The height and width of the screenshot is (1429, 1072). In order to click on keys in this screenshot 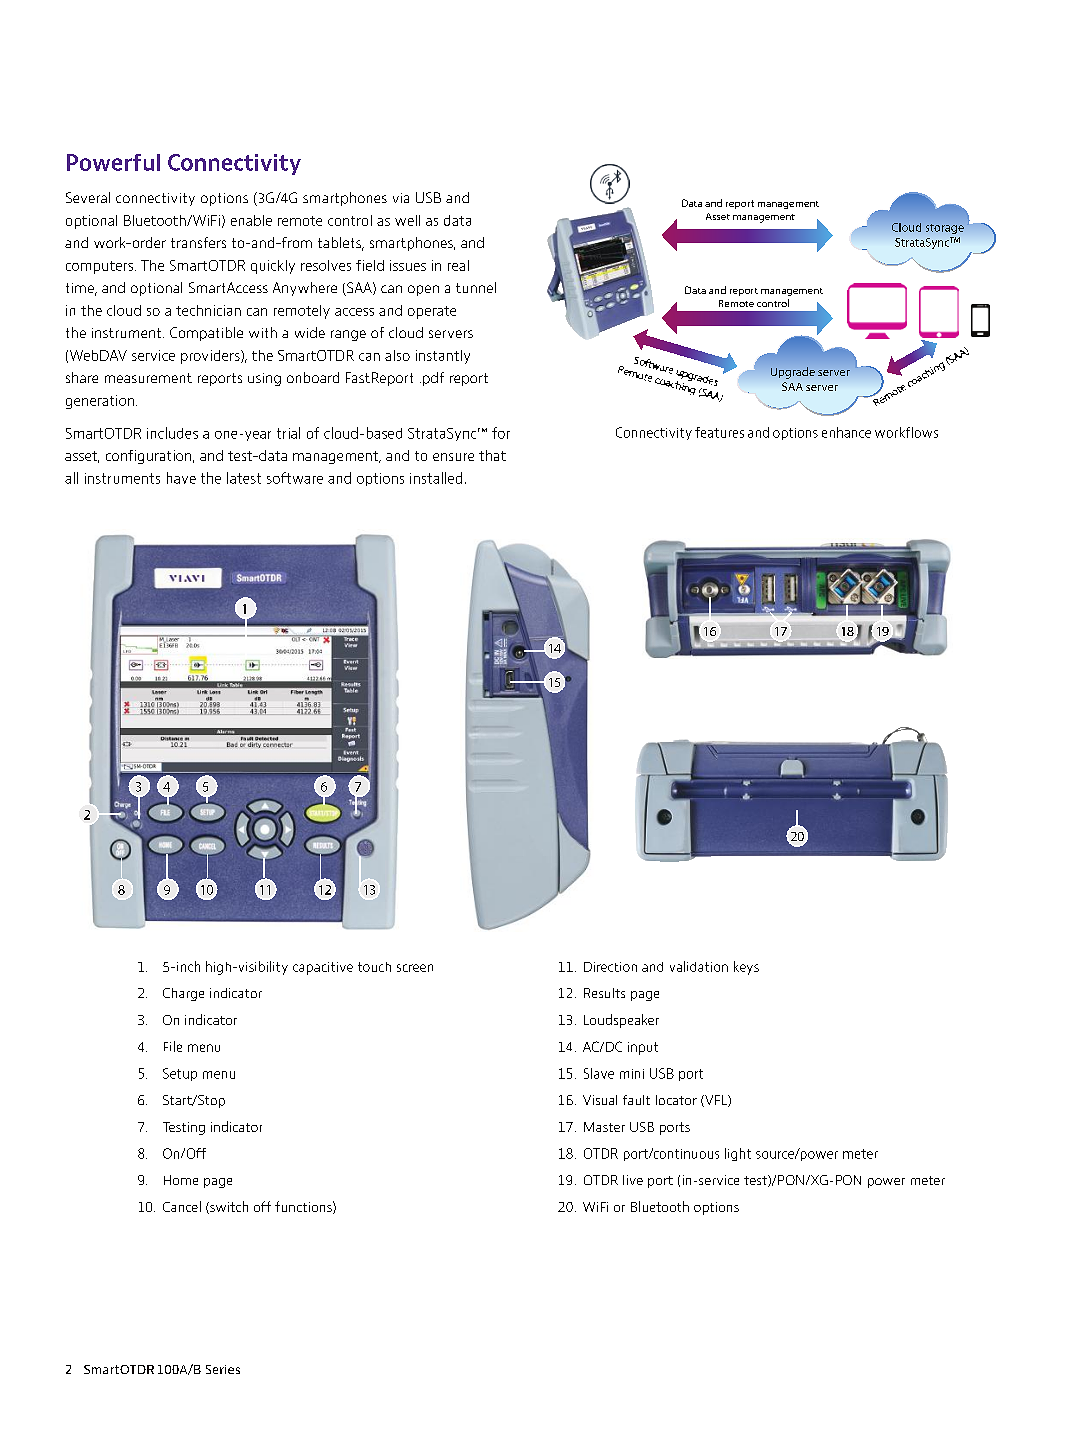, I will do `click(746, 968)`.
